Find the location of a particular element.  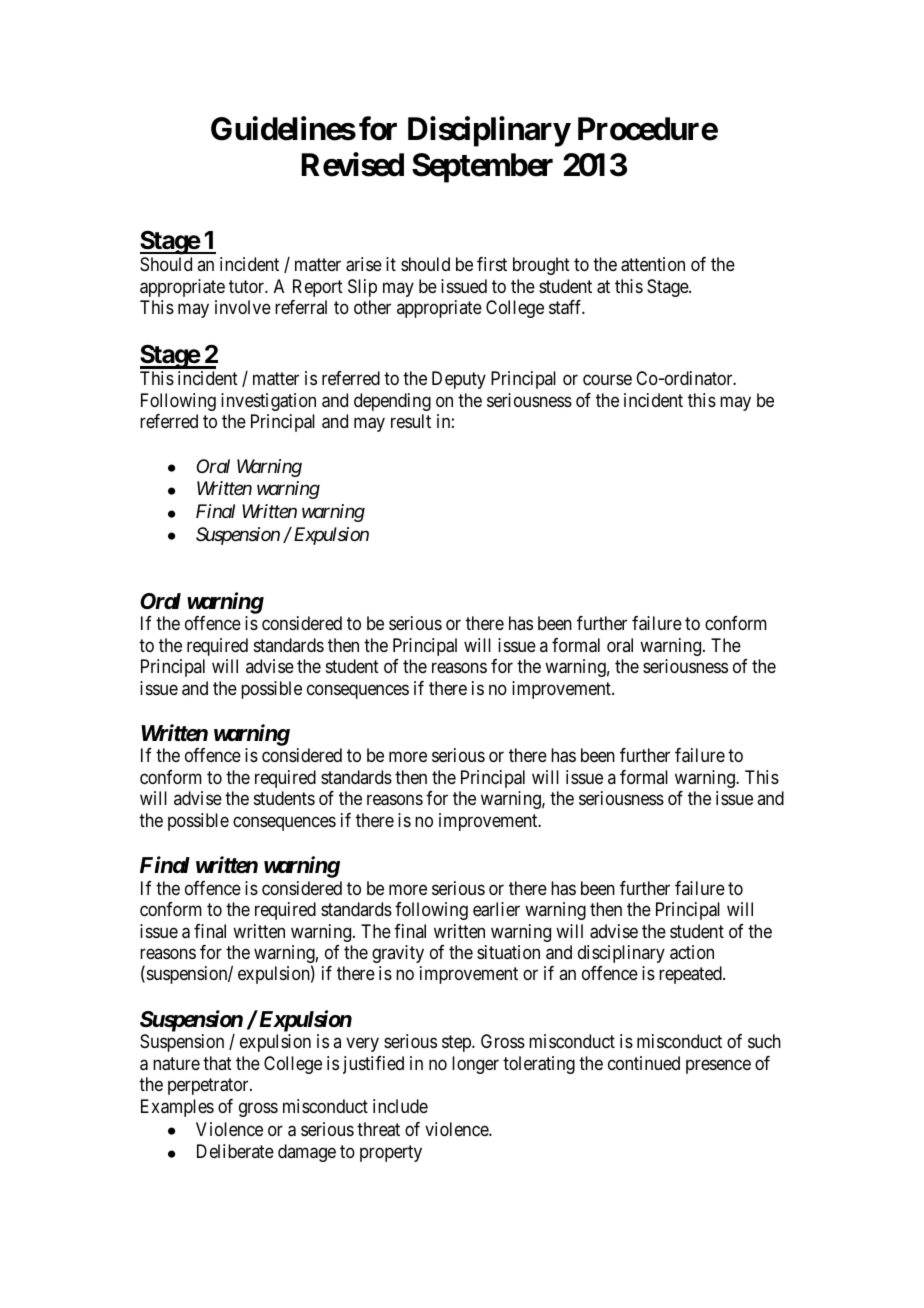

gravity is located at coordinates (398, 954).
